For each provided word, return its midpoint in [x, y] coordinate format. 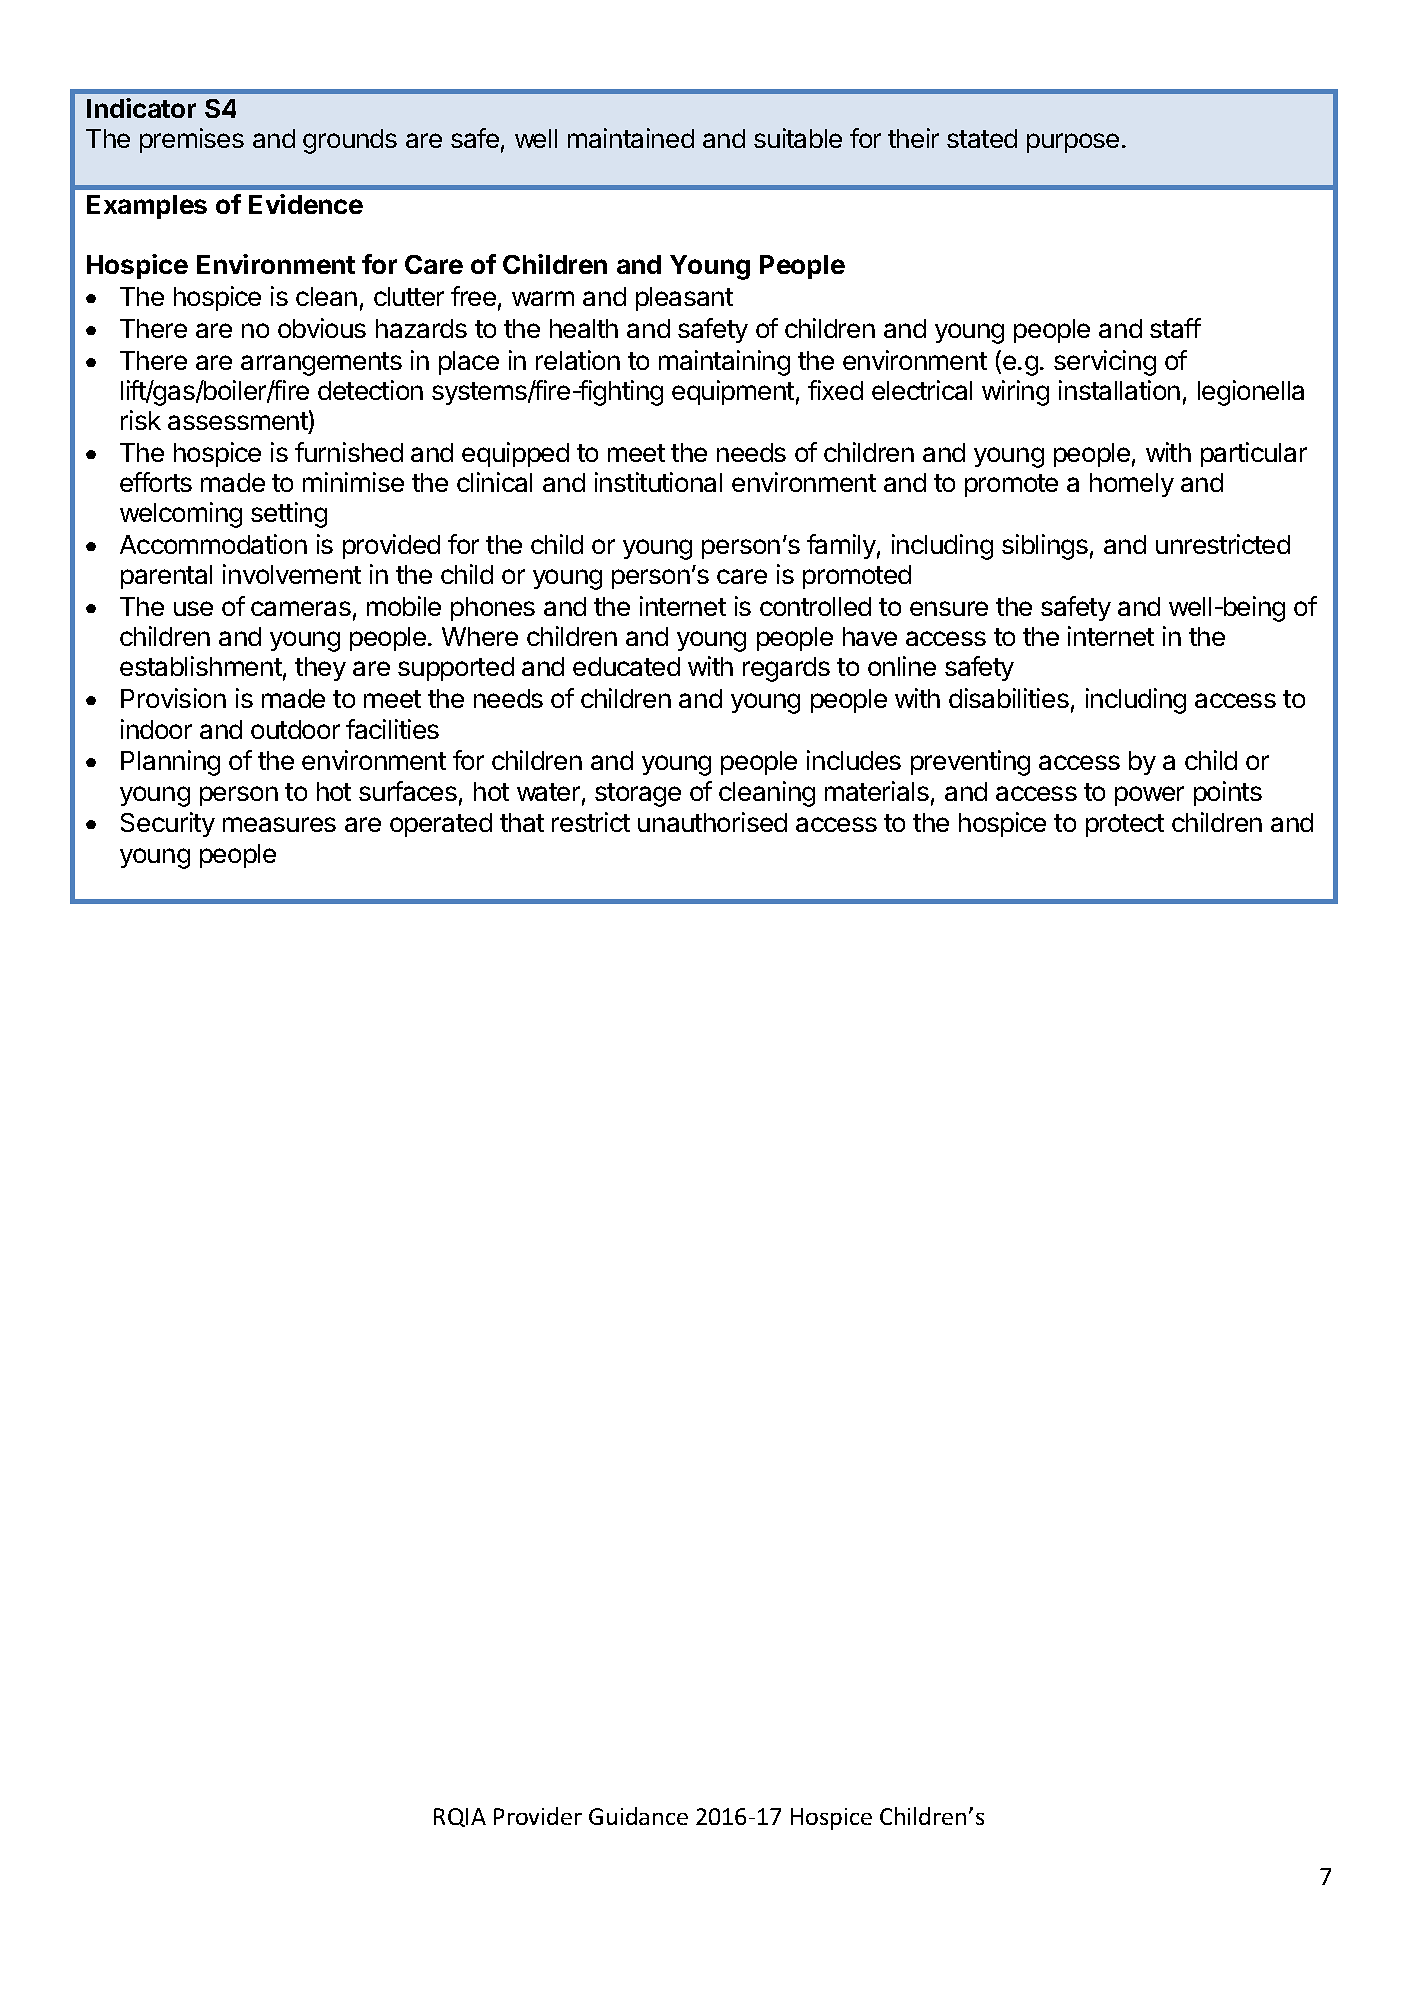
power [1149, 796]
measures [279, 824]
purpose [1073, 143]
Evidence [306, 204]
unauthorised [712, 822]
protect [1125, 825]
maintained [631, 138]
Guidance [638, 1816]
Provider [538, 1816]
